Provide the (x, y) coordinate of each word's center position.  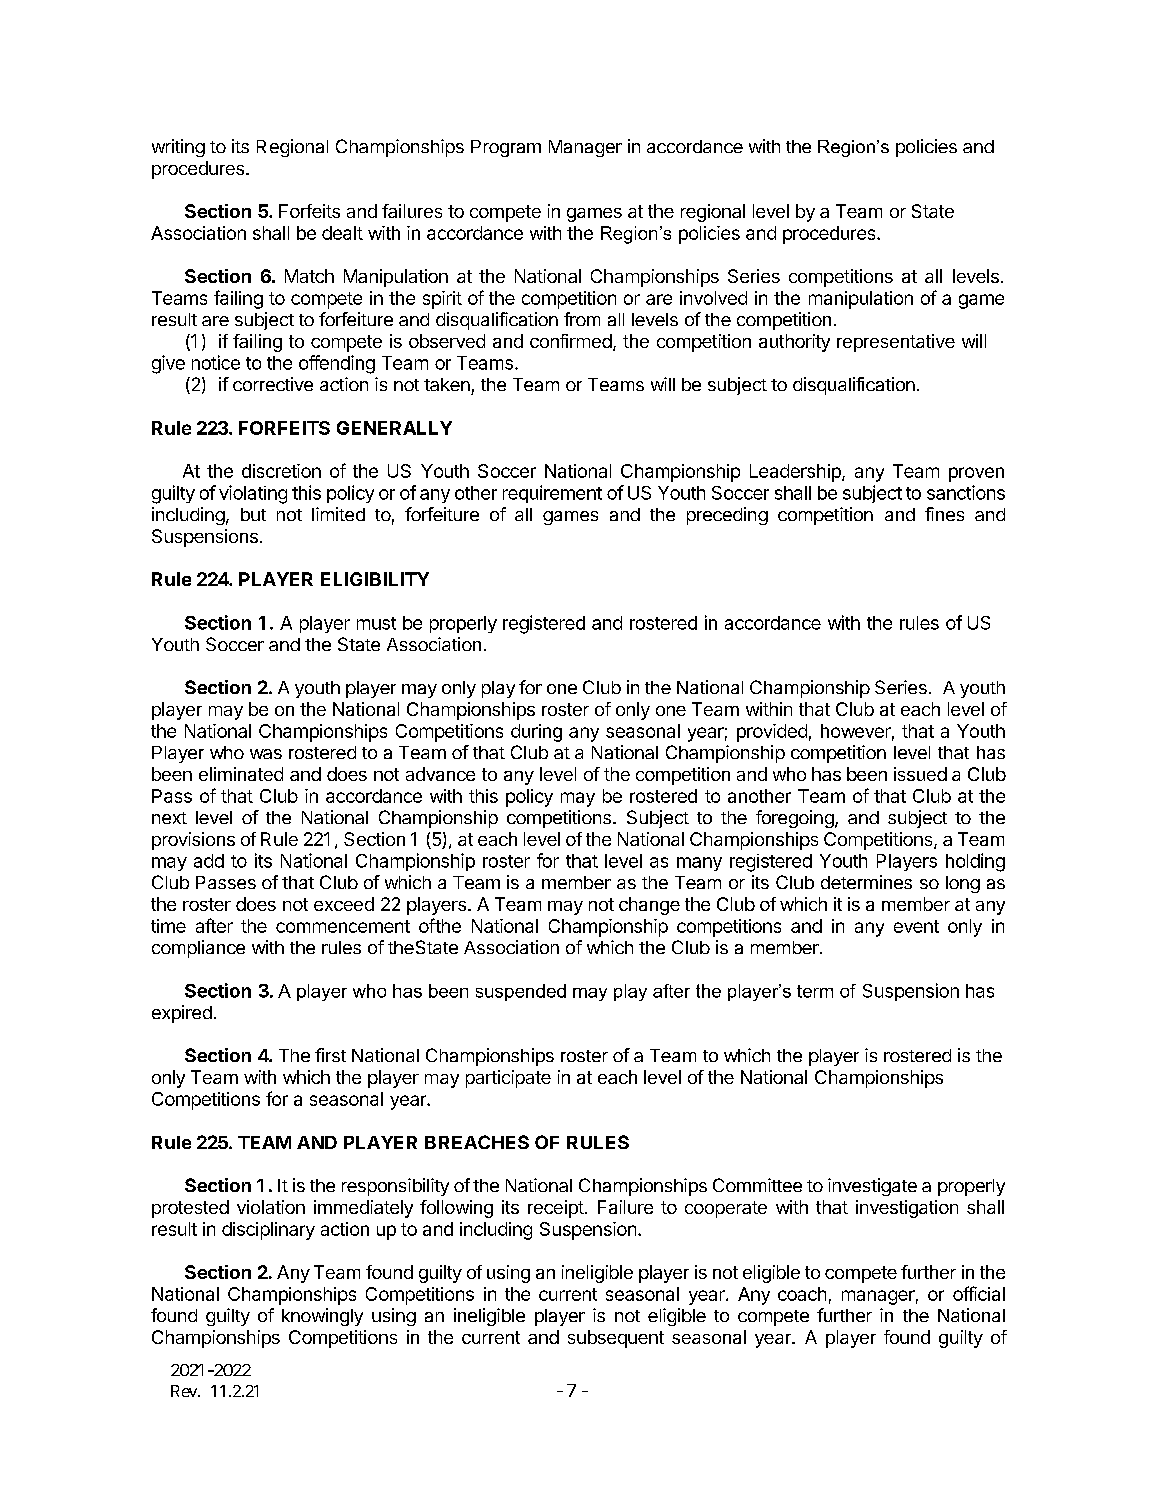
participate (508, 1079)
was (266, 754)
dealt (342, 233)
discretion (281, 471)
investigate (872, 1187)
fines (944, 514)
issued (920, 774)
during (536, 733)
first (330, 1055)
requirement (552, 494)
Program (506, 148)
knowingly (322, 1317)
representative (896, 343)
